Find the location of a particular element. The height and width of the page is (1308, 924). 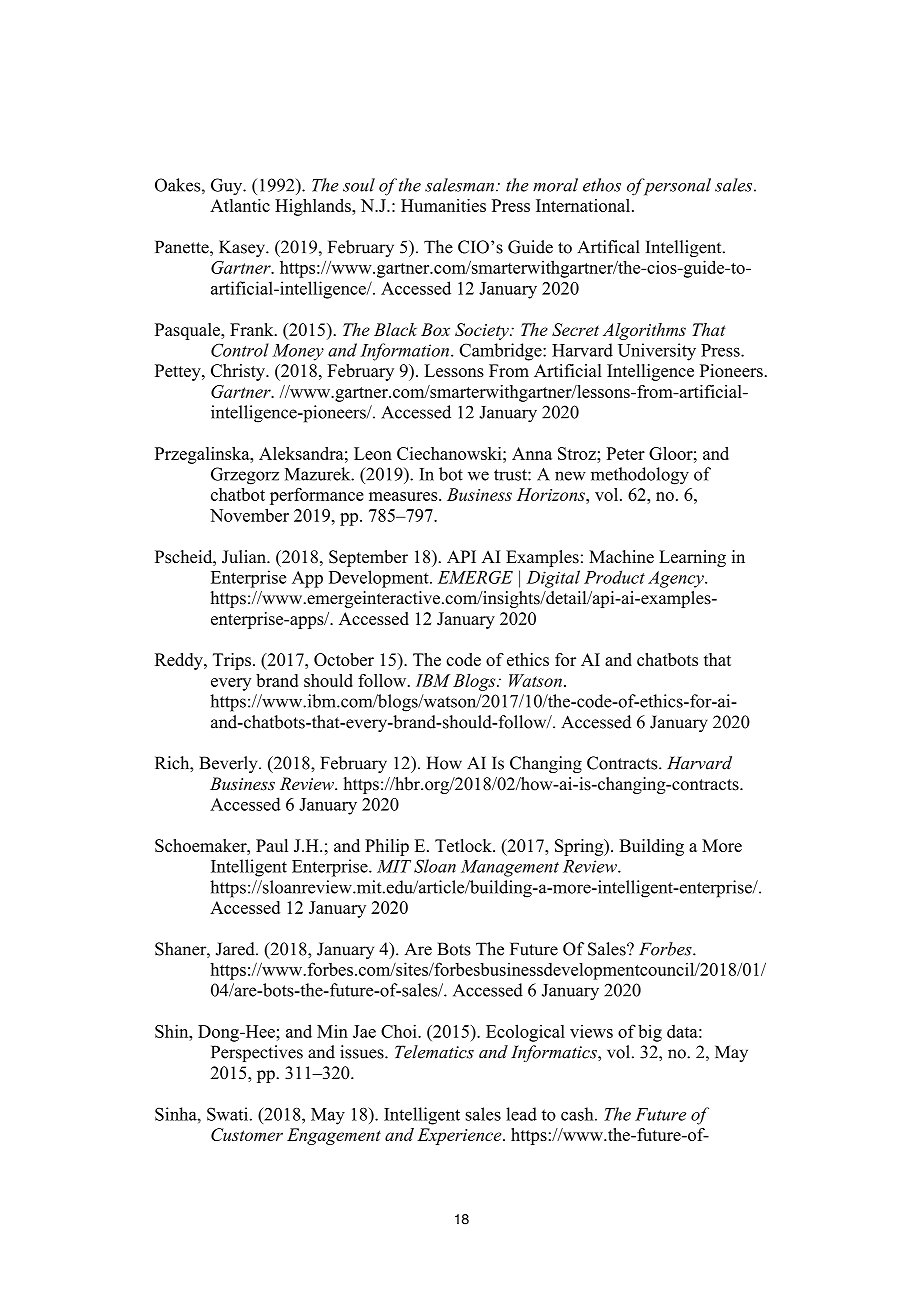

University is located at coordinates (657, 352).
